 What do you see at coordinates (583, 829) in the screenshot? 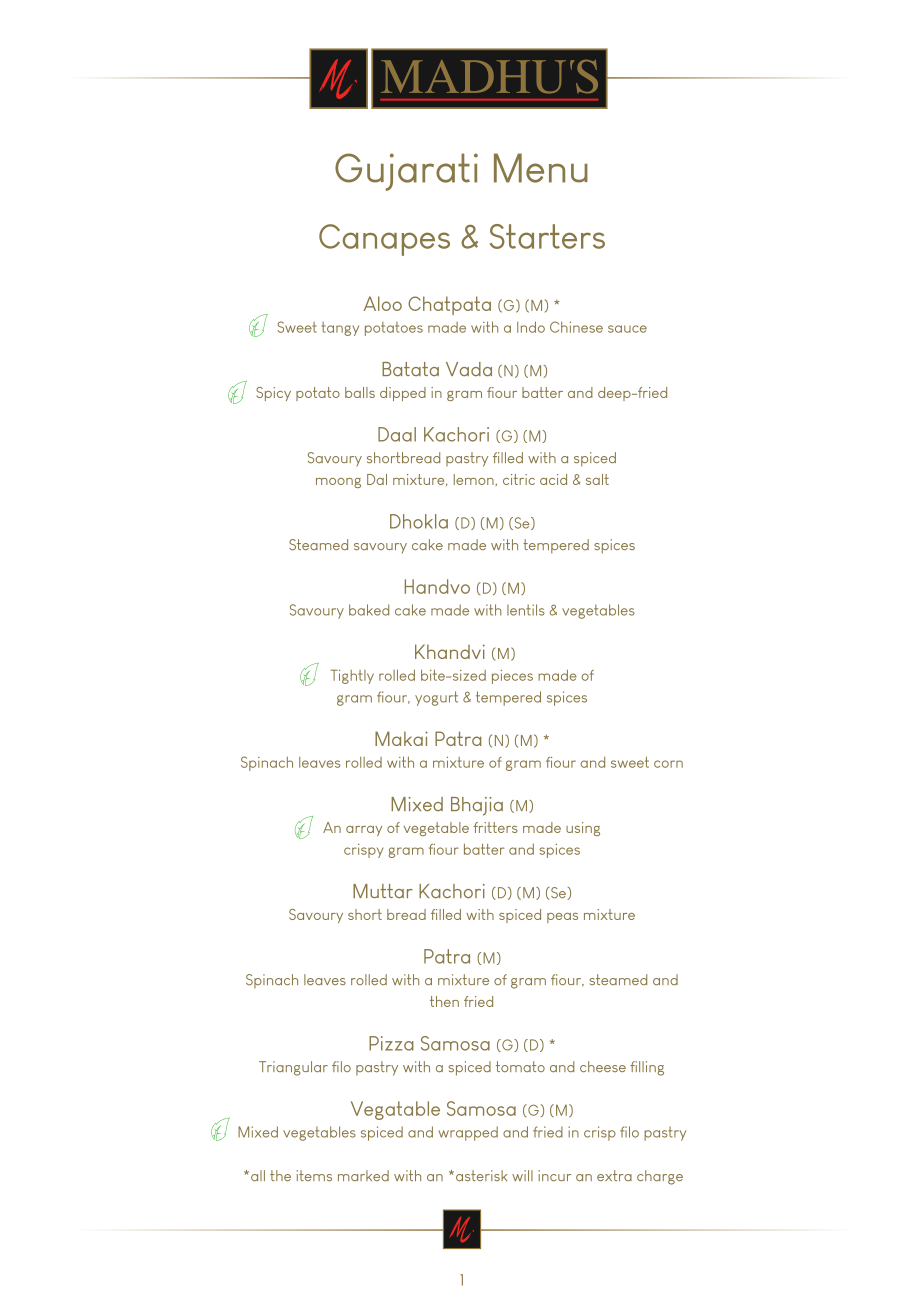
I see `using` at bounding box center [583, 829].
